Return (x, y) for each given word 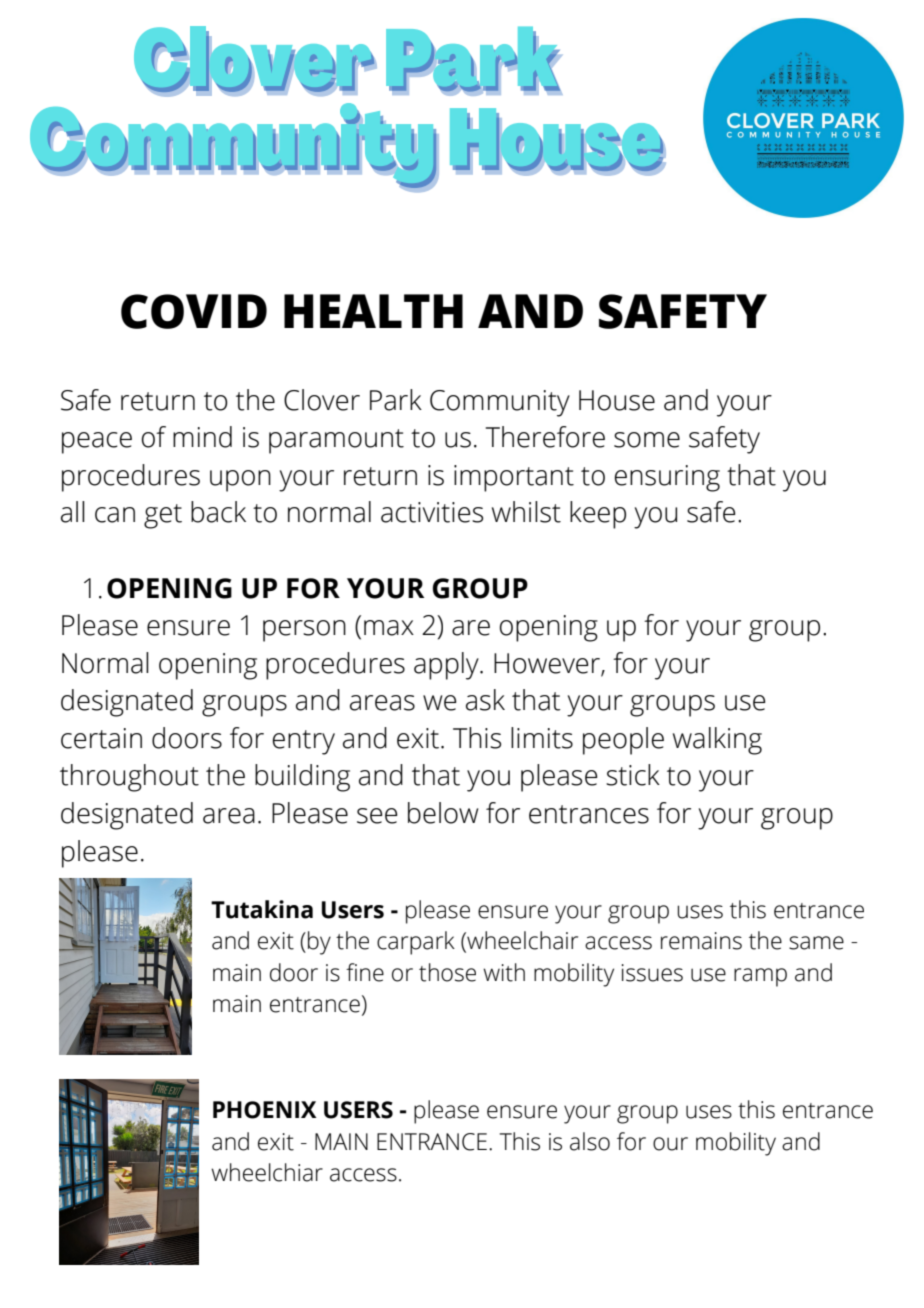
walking (717, 741)
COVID (194, 311)
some (647, 440)
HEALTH (373, 311)
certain (101, 738)
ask (485, 700)
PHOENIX (265, 1110)
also (590, 1141)
